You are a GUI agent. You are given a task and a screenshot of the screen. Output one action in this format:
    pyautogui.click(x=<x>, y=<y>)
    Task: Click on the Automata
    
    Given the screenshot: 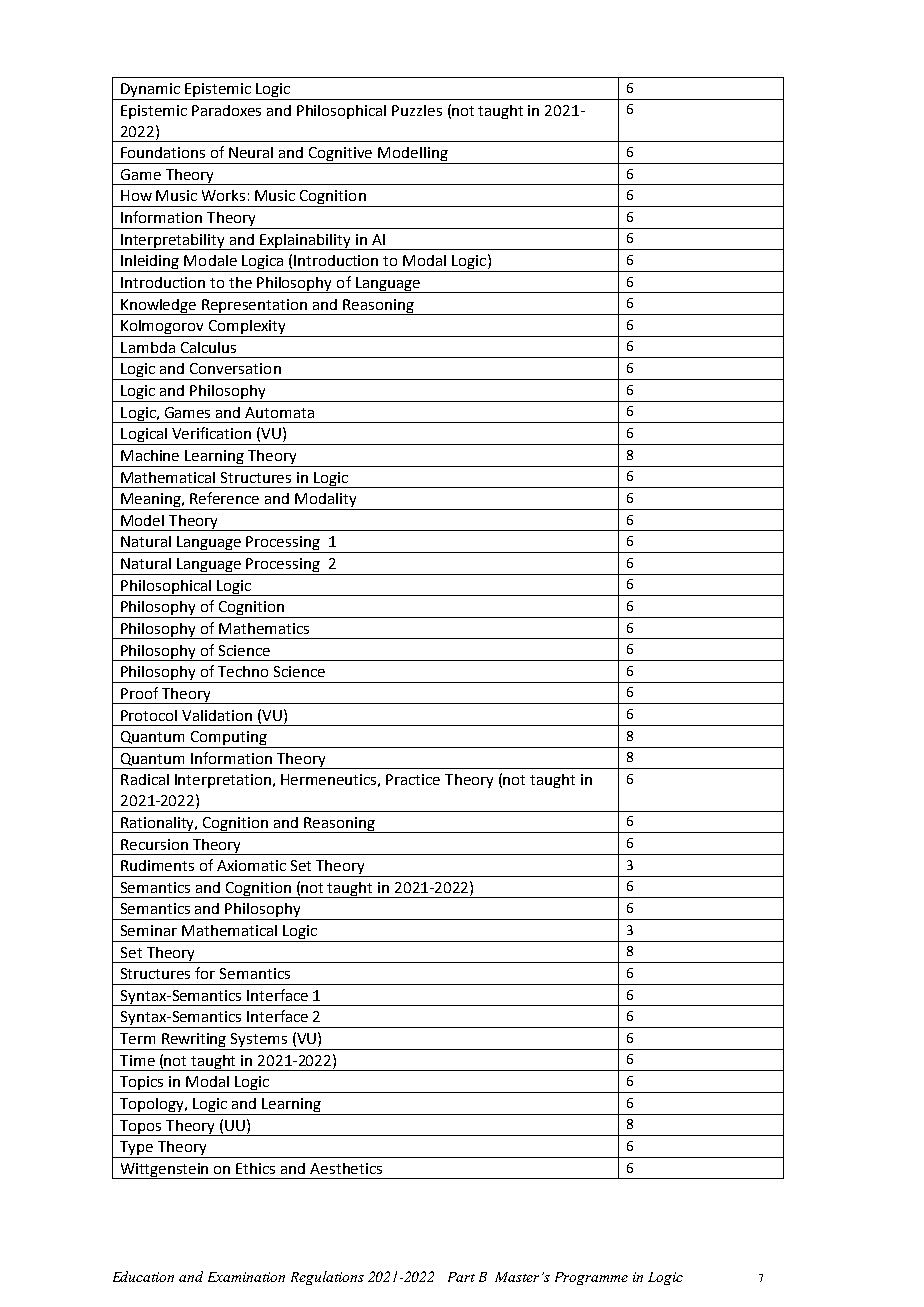 What is the action you would take?
    pyautogui.click(x=279, y=412)
